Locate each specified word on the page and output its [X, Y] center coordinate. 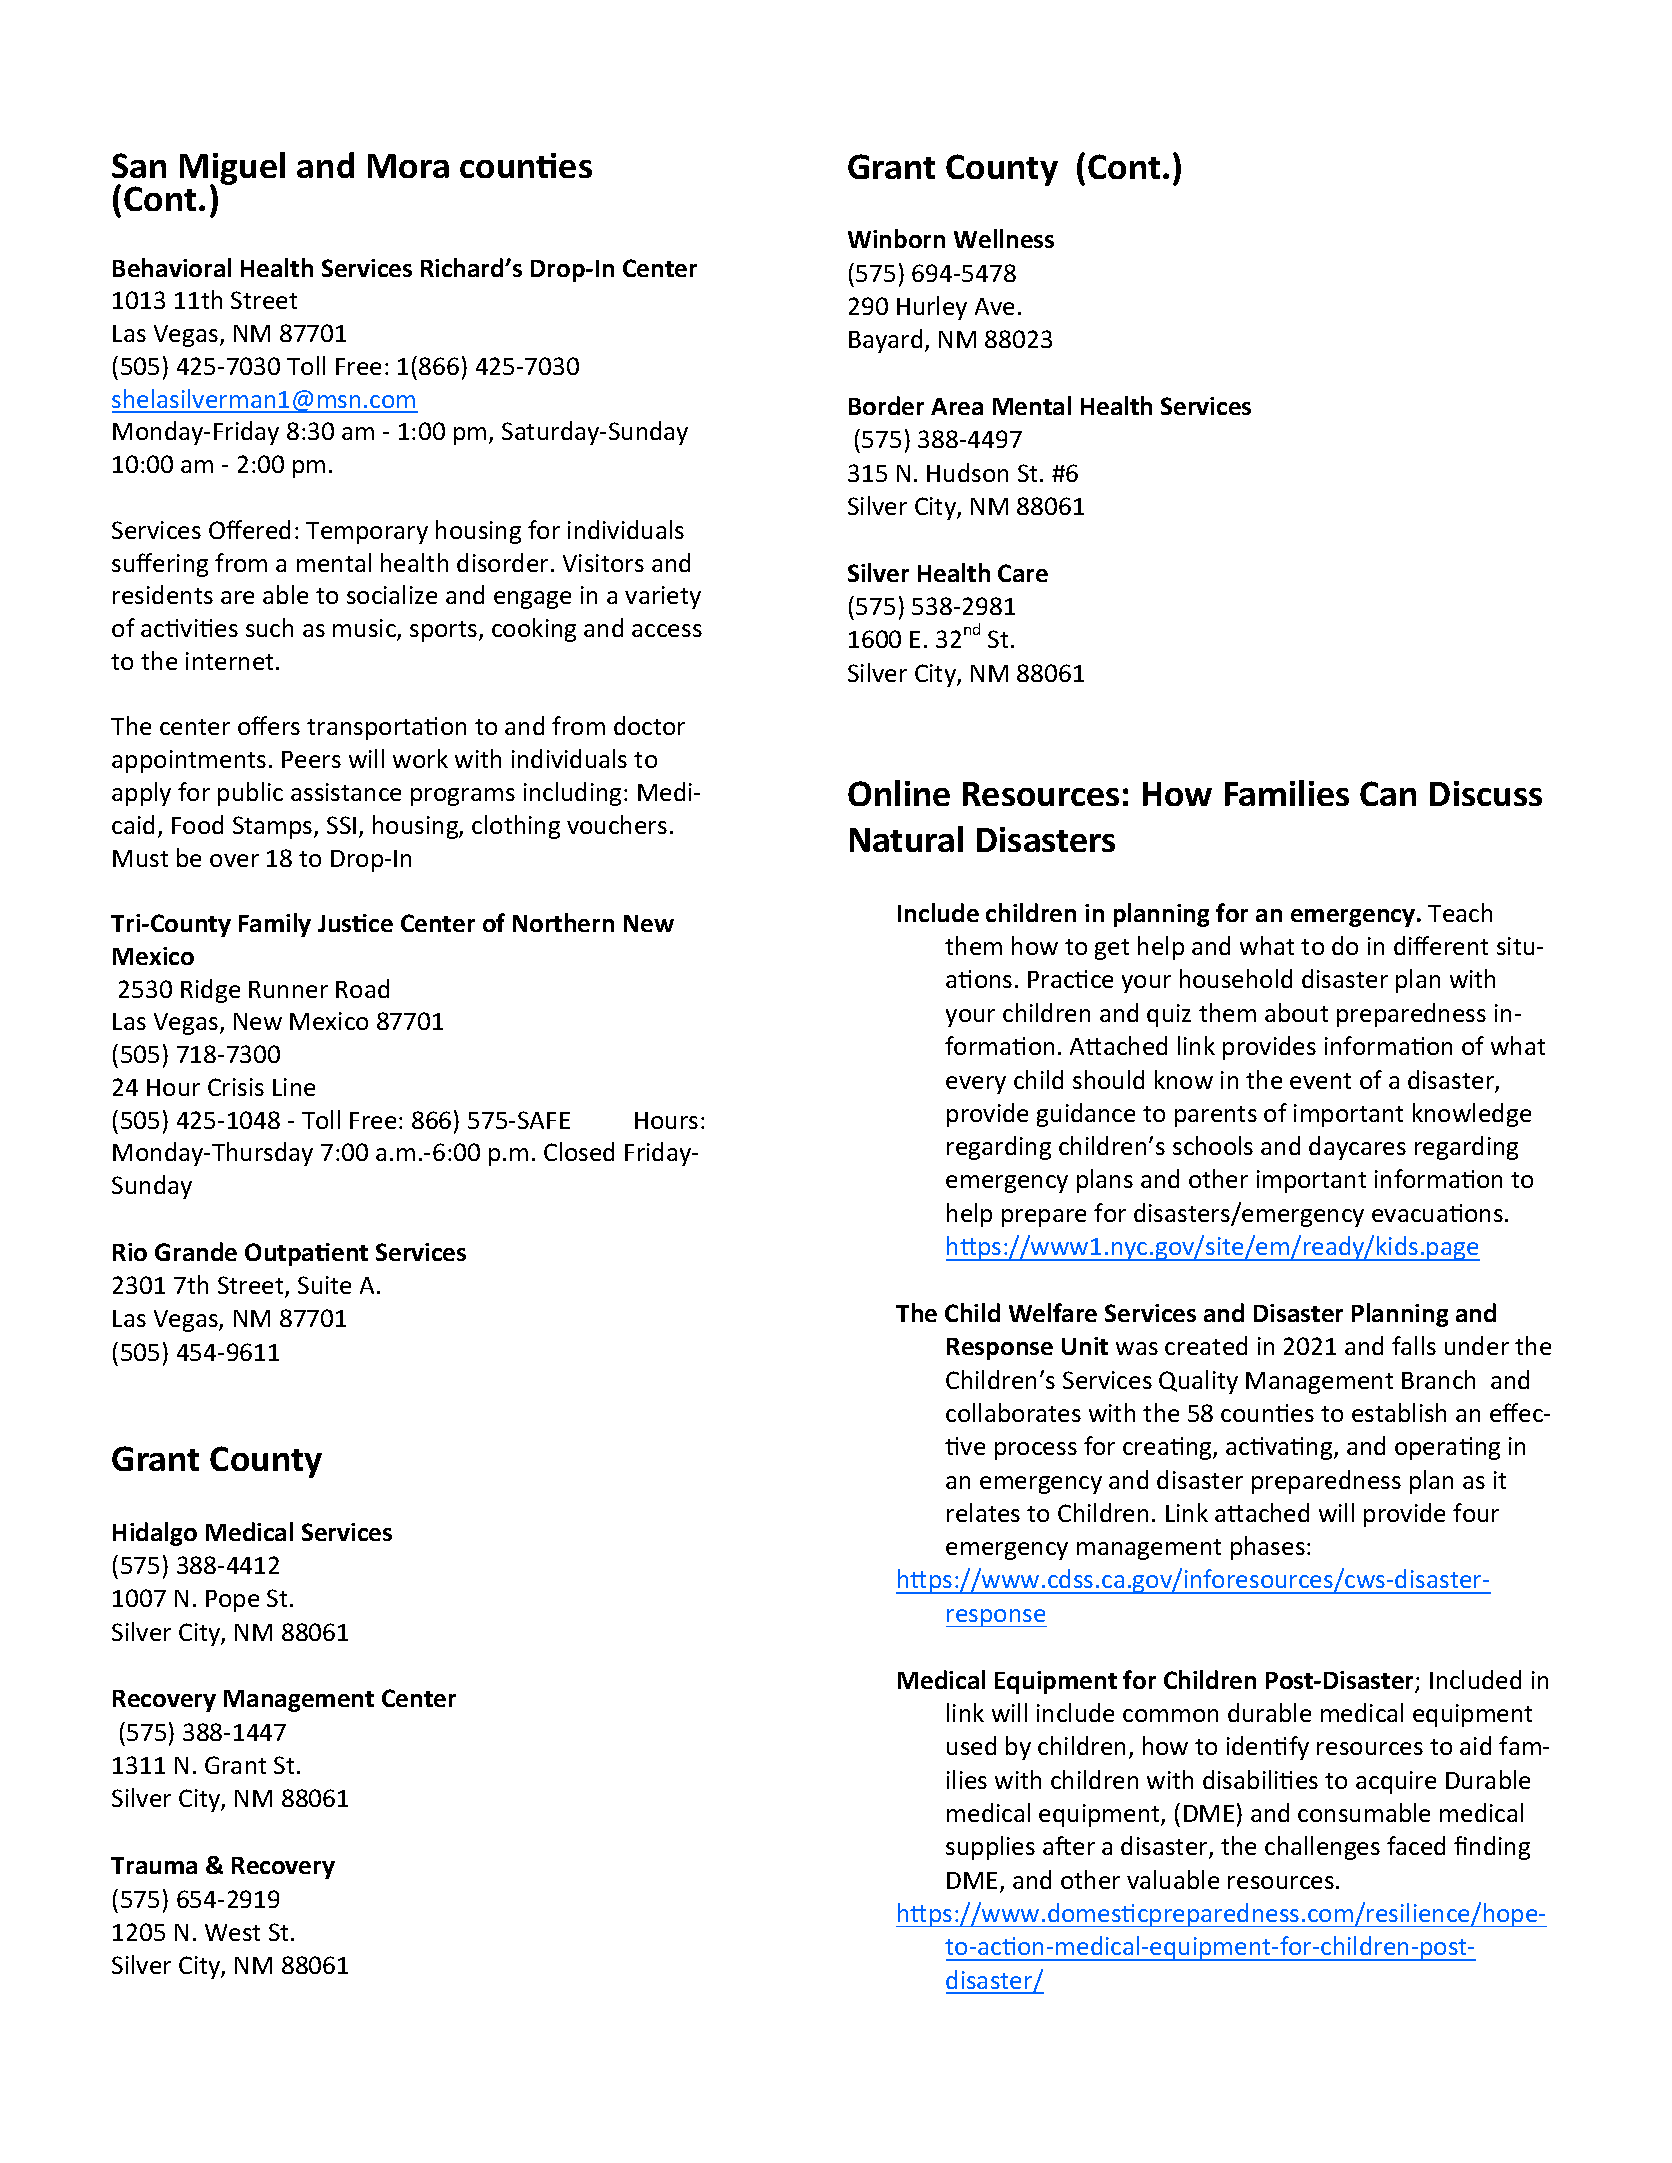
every [976, 1085]
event [1320, 1081]
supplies [990, 1848]
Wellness [1004, 238]
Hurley [932, 308]
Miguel [232, 170]
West [232, 1932]
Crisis [236, 1087]
